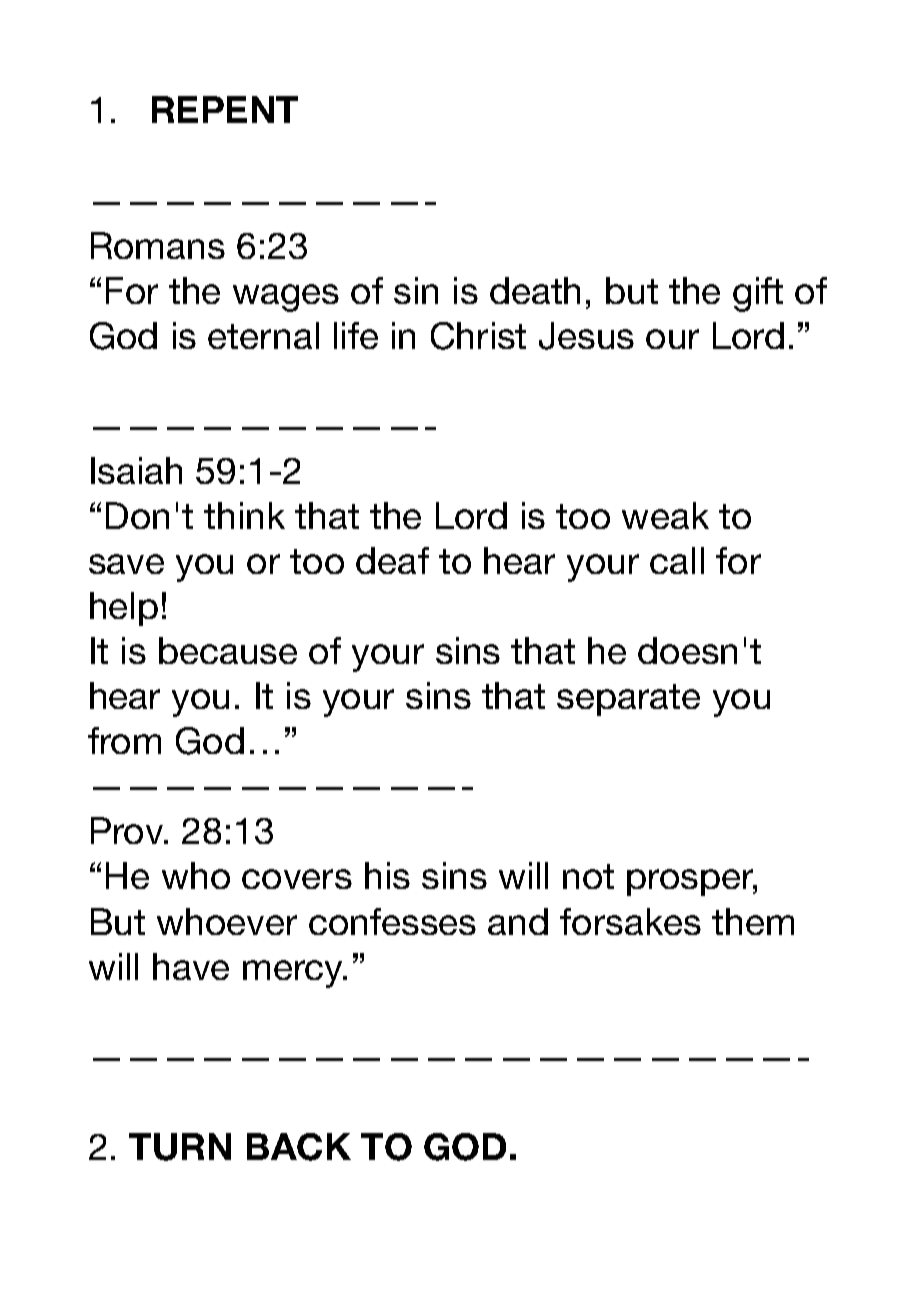 Image resolution: width=924 pixels, height=1308 pixels. What do you see at coordinates (628, 700) in the document?
I see `separate` at bounding box center [628, 700].
